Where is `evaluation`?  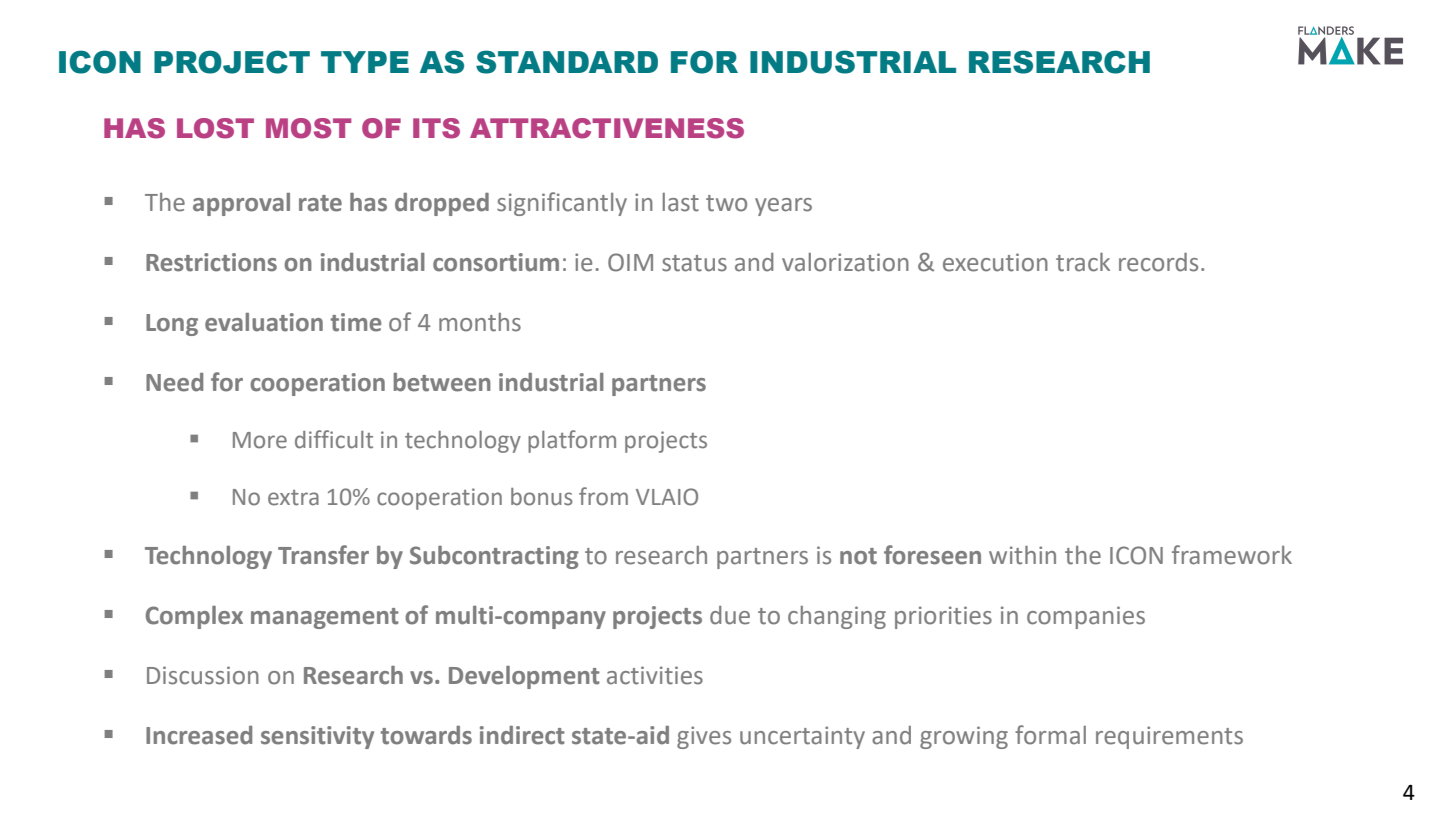
evaluation is located at coordinates (264, 322).
